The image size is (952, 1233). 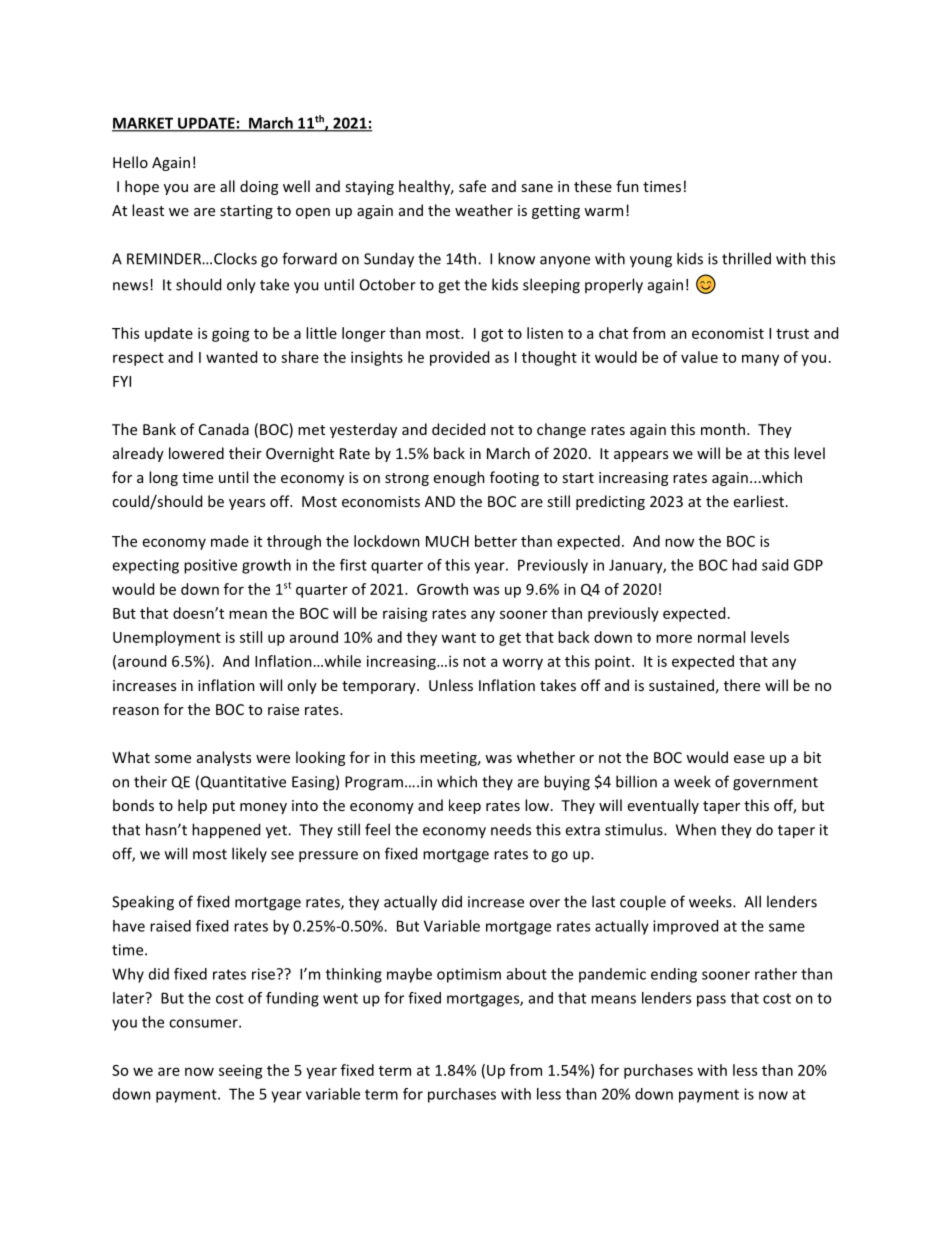 What do you see at coordinates (231, 334) in the document?
I see `going` at bounding box center [231, 334].
